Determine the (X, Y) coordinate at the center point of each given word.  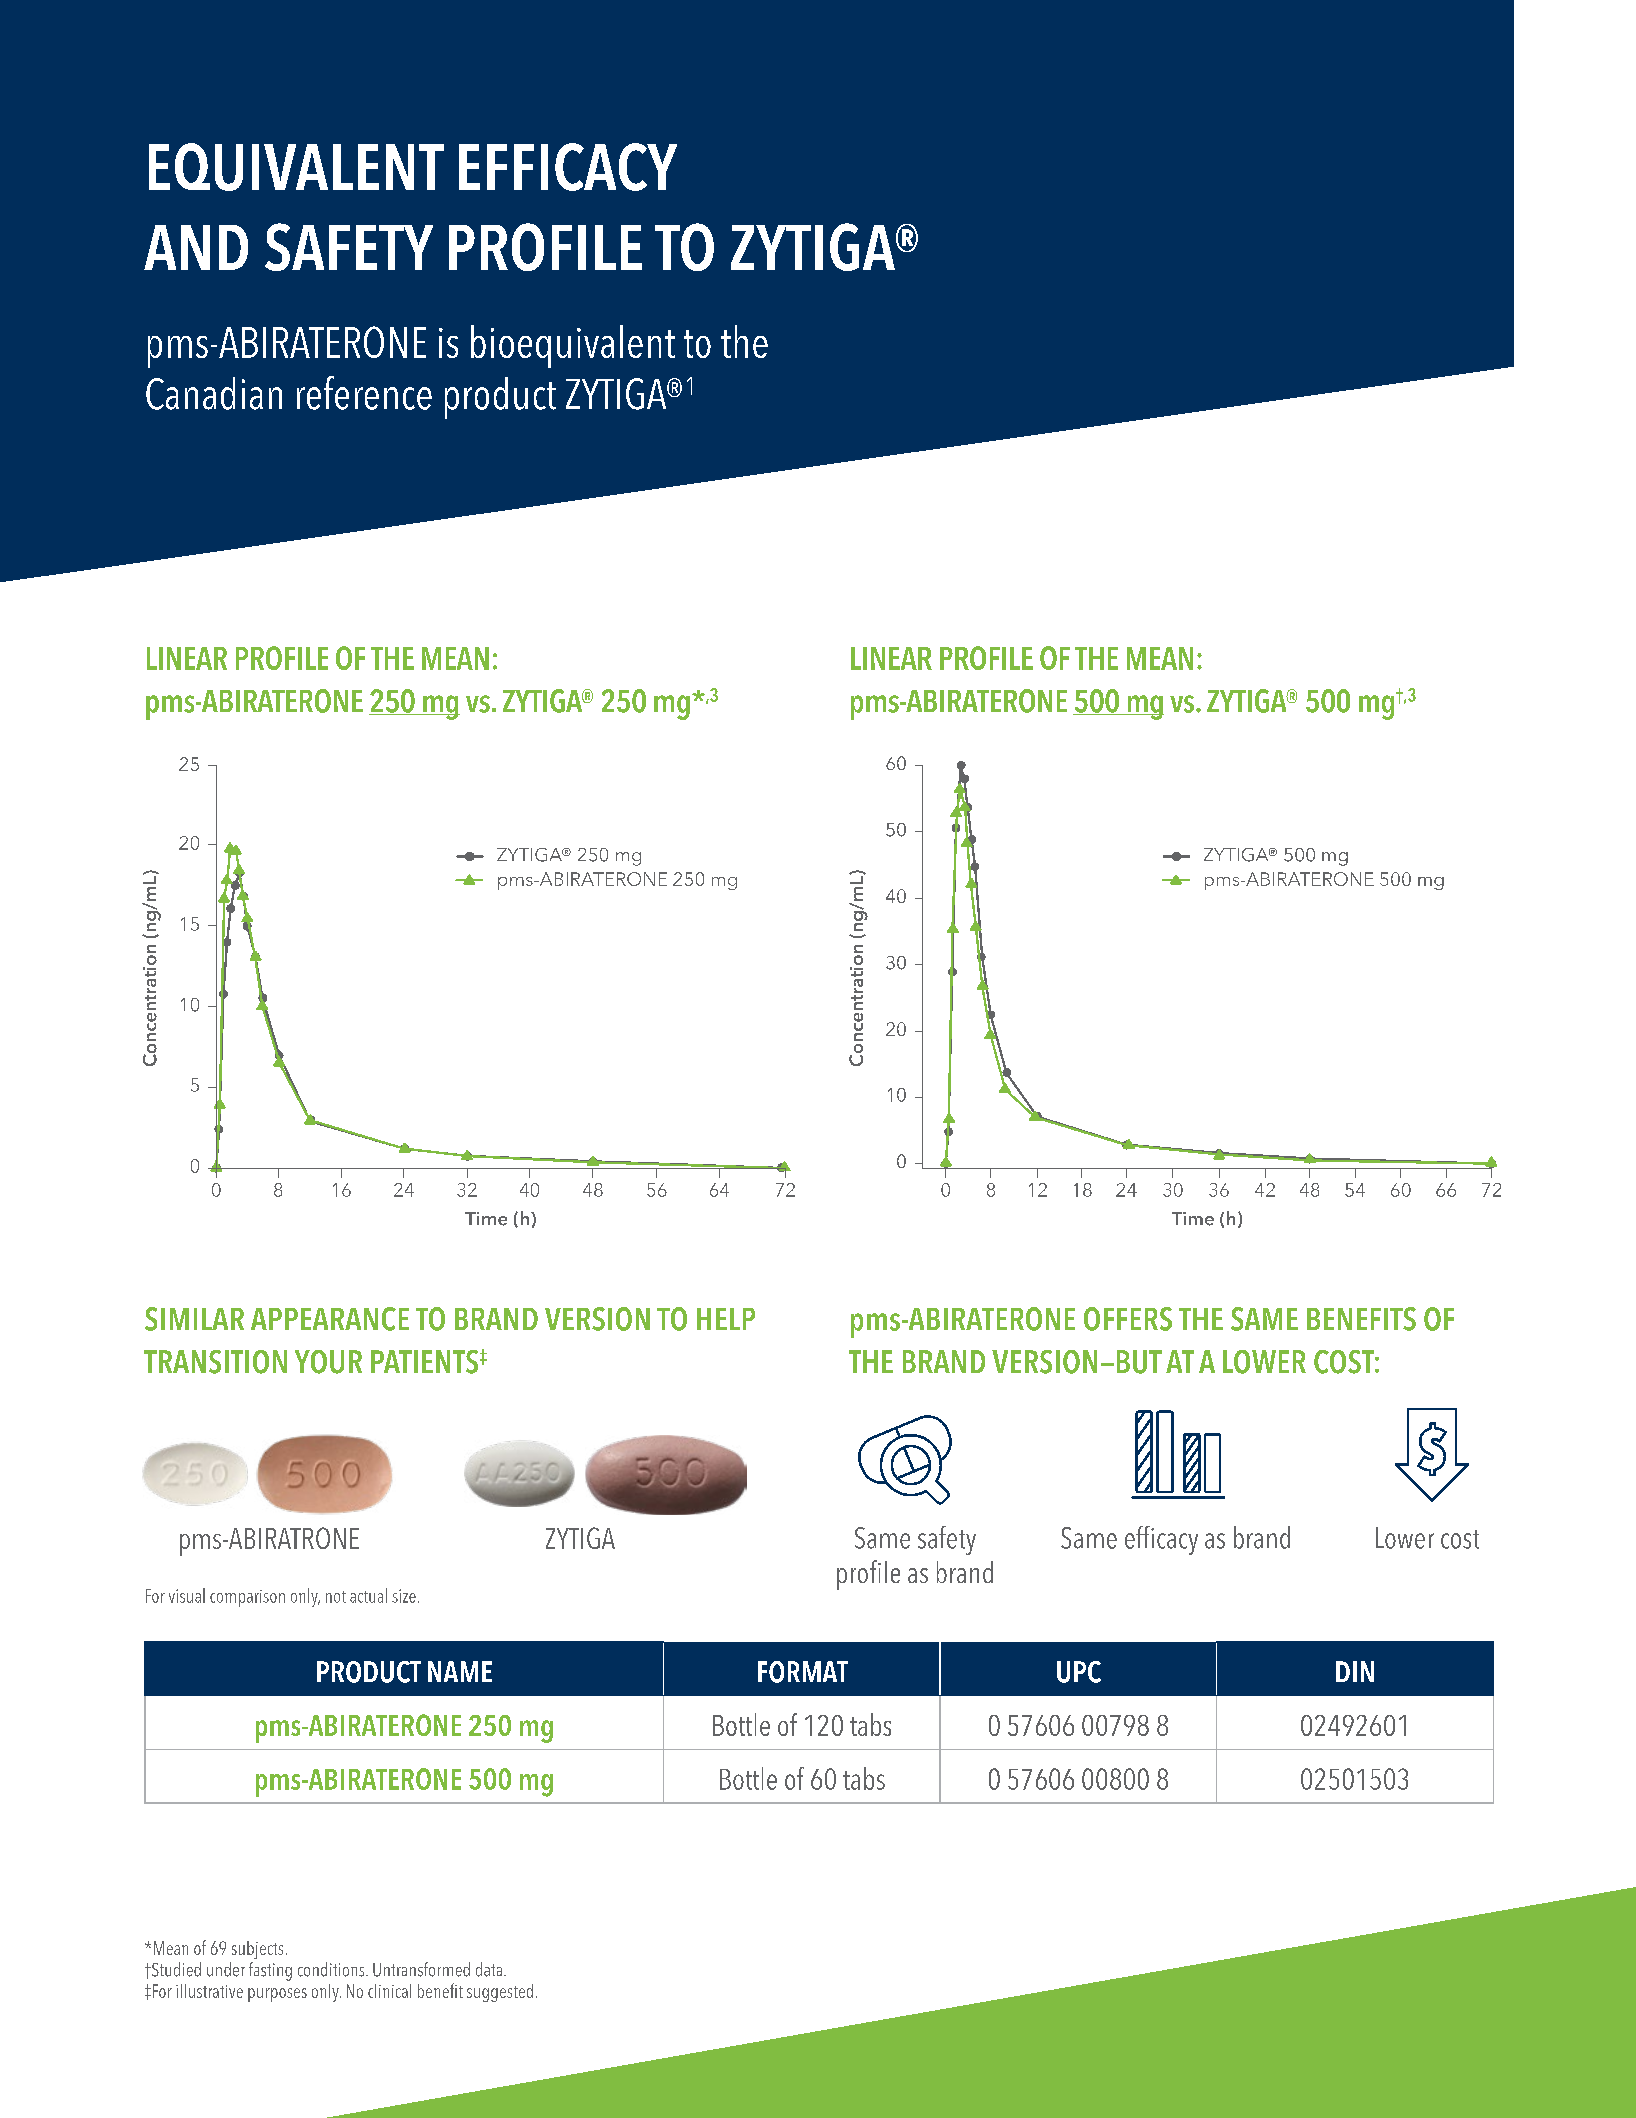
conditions (332, 1969)
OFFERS (1128, 1319)
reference (364, 393)
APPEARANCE (330, 1319)
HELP (726, 1319)
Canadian (214, 393)
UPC (1079, 1672)
